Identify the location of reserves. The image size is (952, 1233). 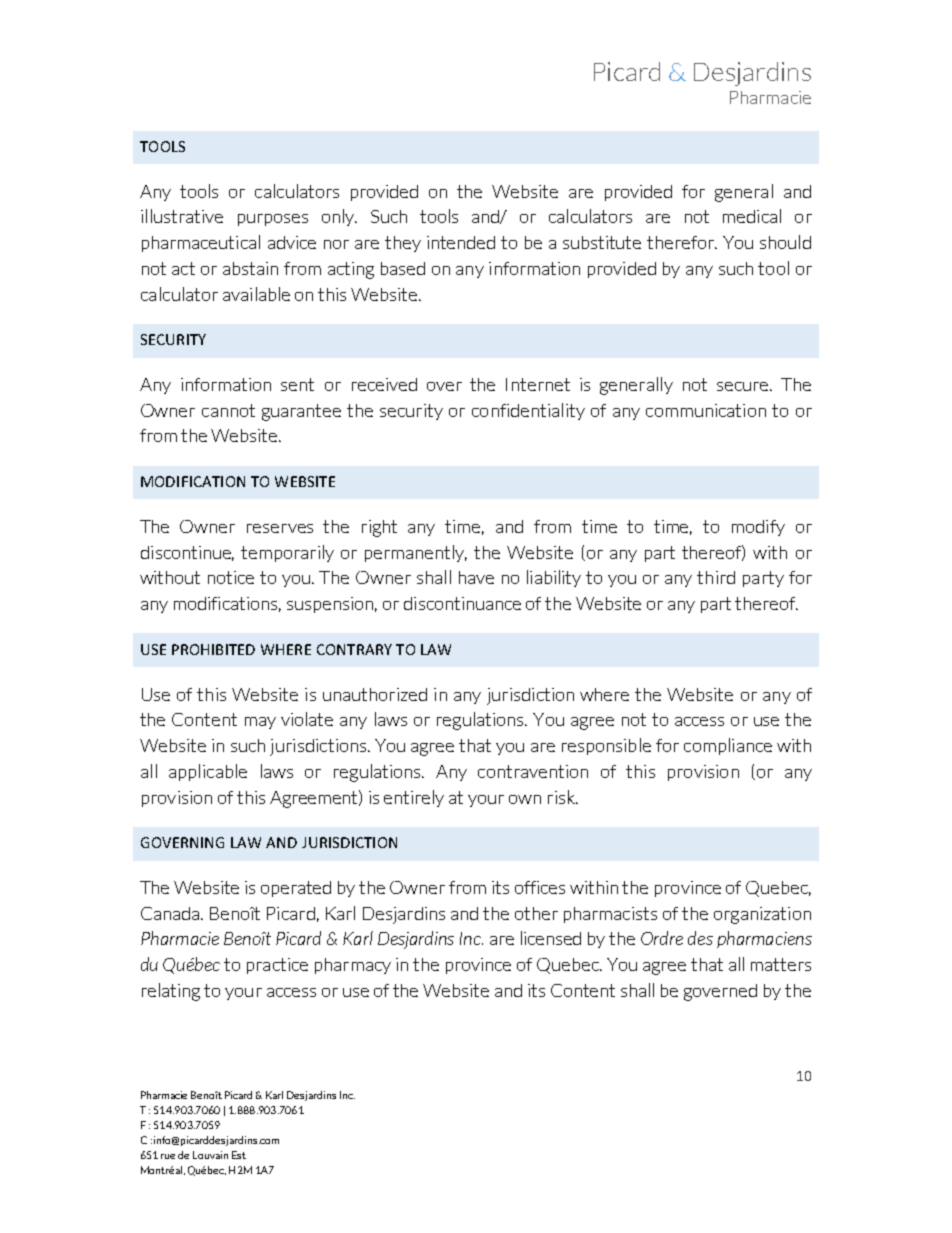
(280, 528).
